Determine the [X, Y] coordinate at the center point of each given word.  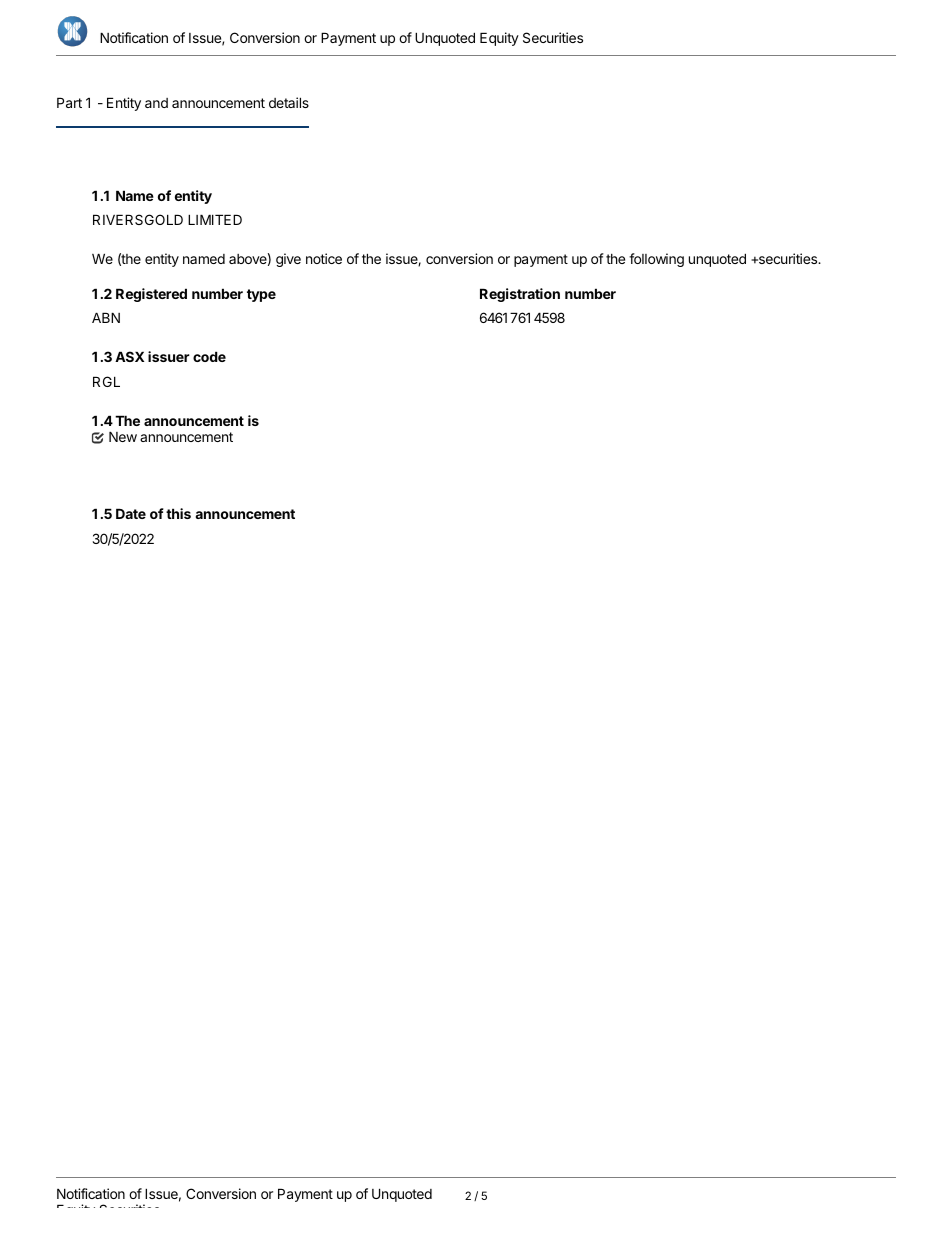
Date [131, 513]
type [261, 295]
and [156, 103]
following [656, 260]
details [289, 102]
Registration [520, 295]
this [178, 513]
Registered [151, 295]
